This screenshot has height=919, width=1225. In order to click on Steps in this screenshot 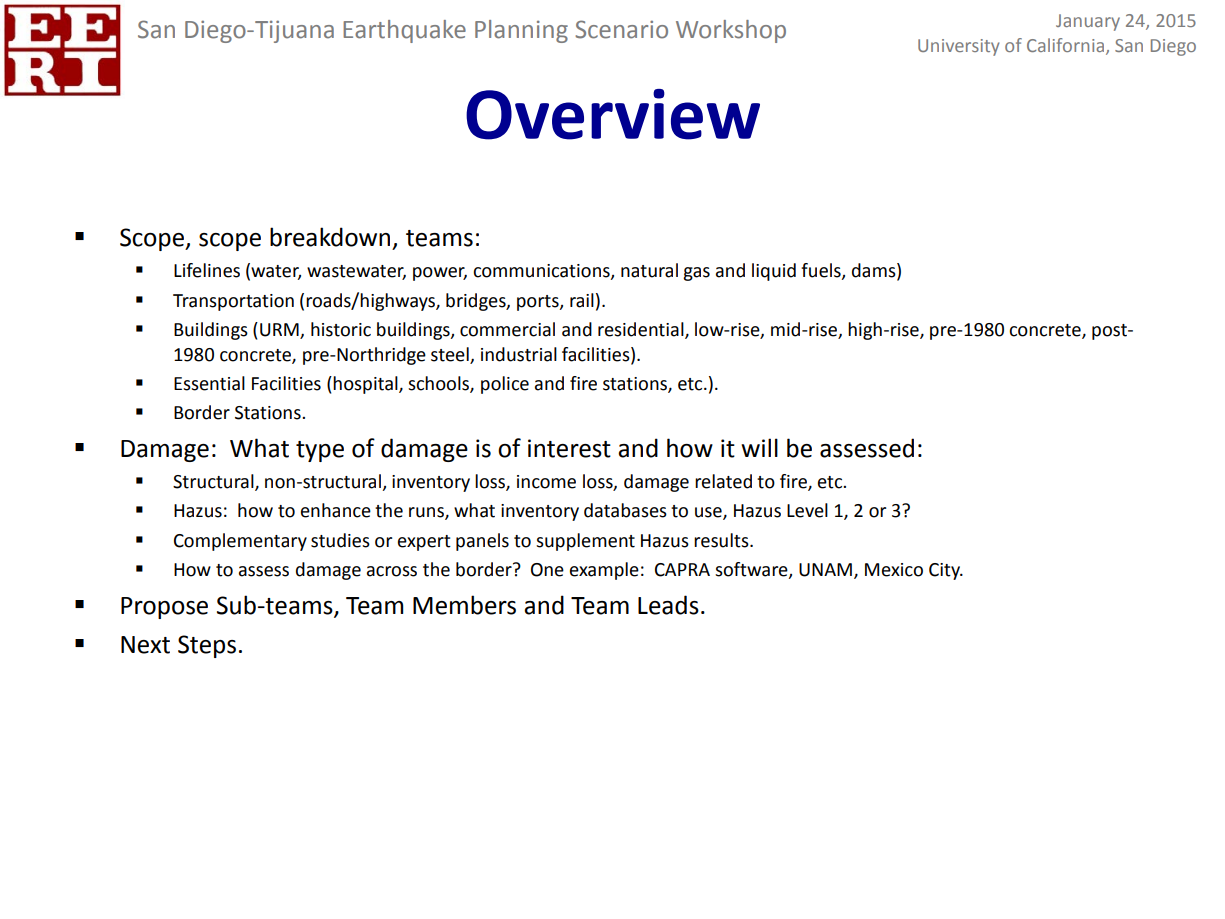, I will do `click(207, 646)`.
